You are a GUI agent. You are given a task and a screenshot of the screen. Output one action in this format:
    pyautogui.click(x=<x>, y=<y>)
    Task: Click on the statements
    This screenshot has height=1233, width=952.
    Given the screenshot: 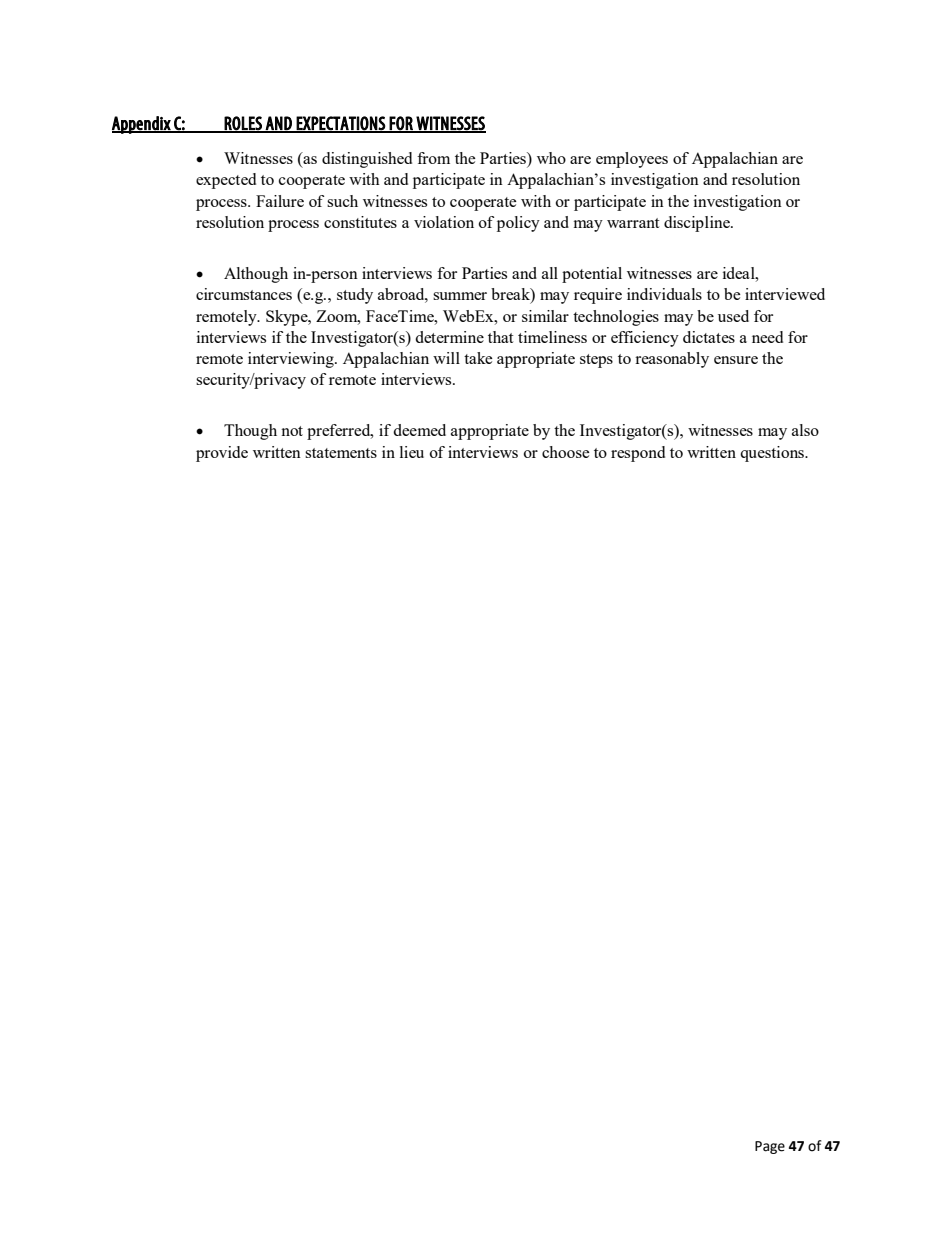 What is the action you would take?
    pyautogui.click(x=341, y=453)
